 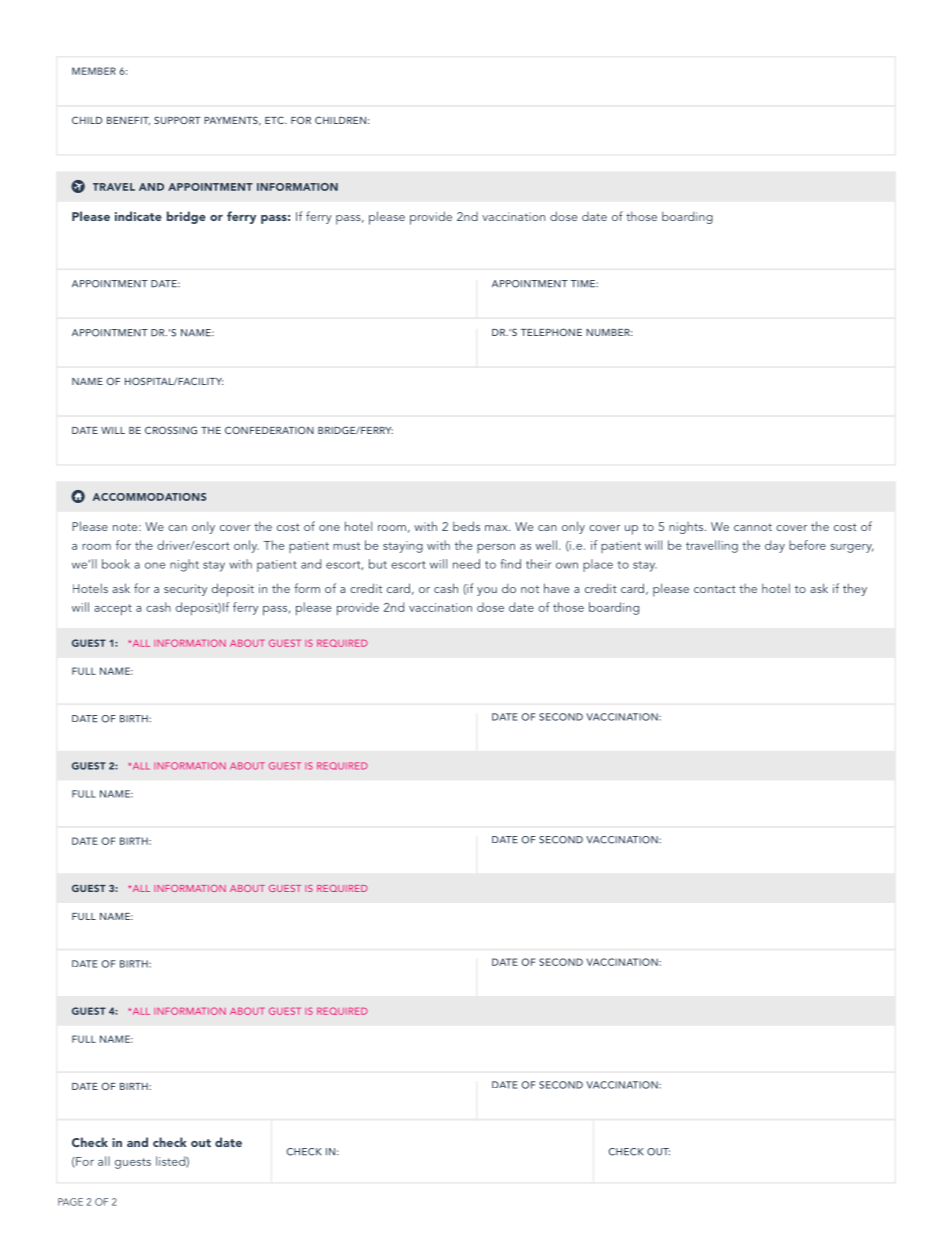 I want to click on contact, so click(x=715, y=589).
